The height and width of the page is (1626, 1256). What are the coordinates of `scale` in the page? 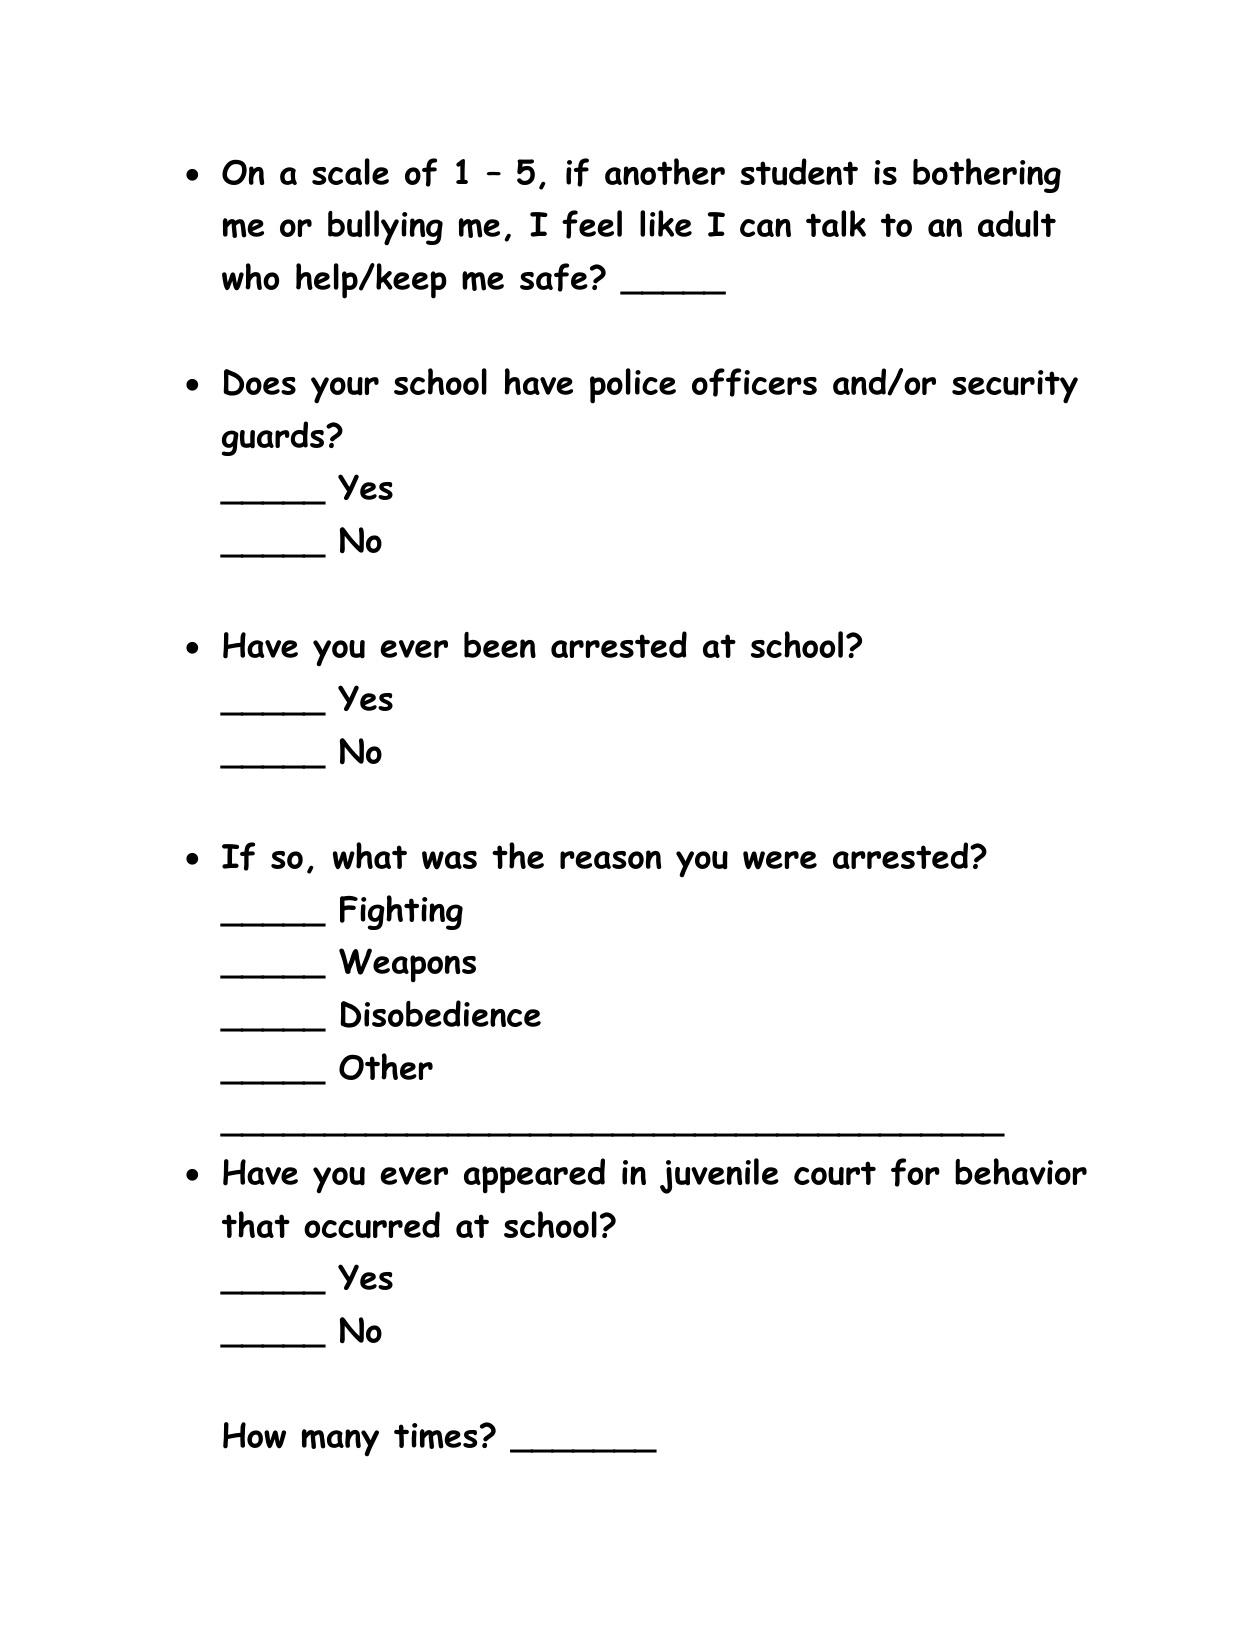 It's located at (350, 171).
